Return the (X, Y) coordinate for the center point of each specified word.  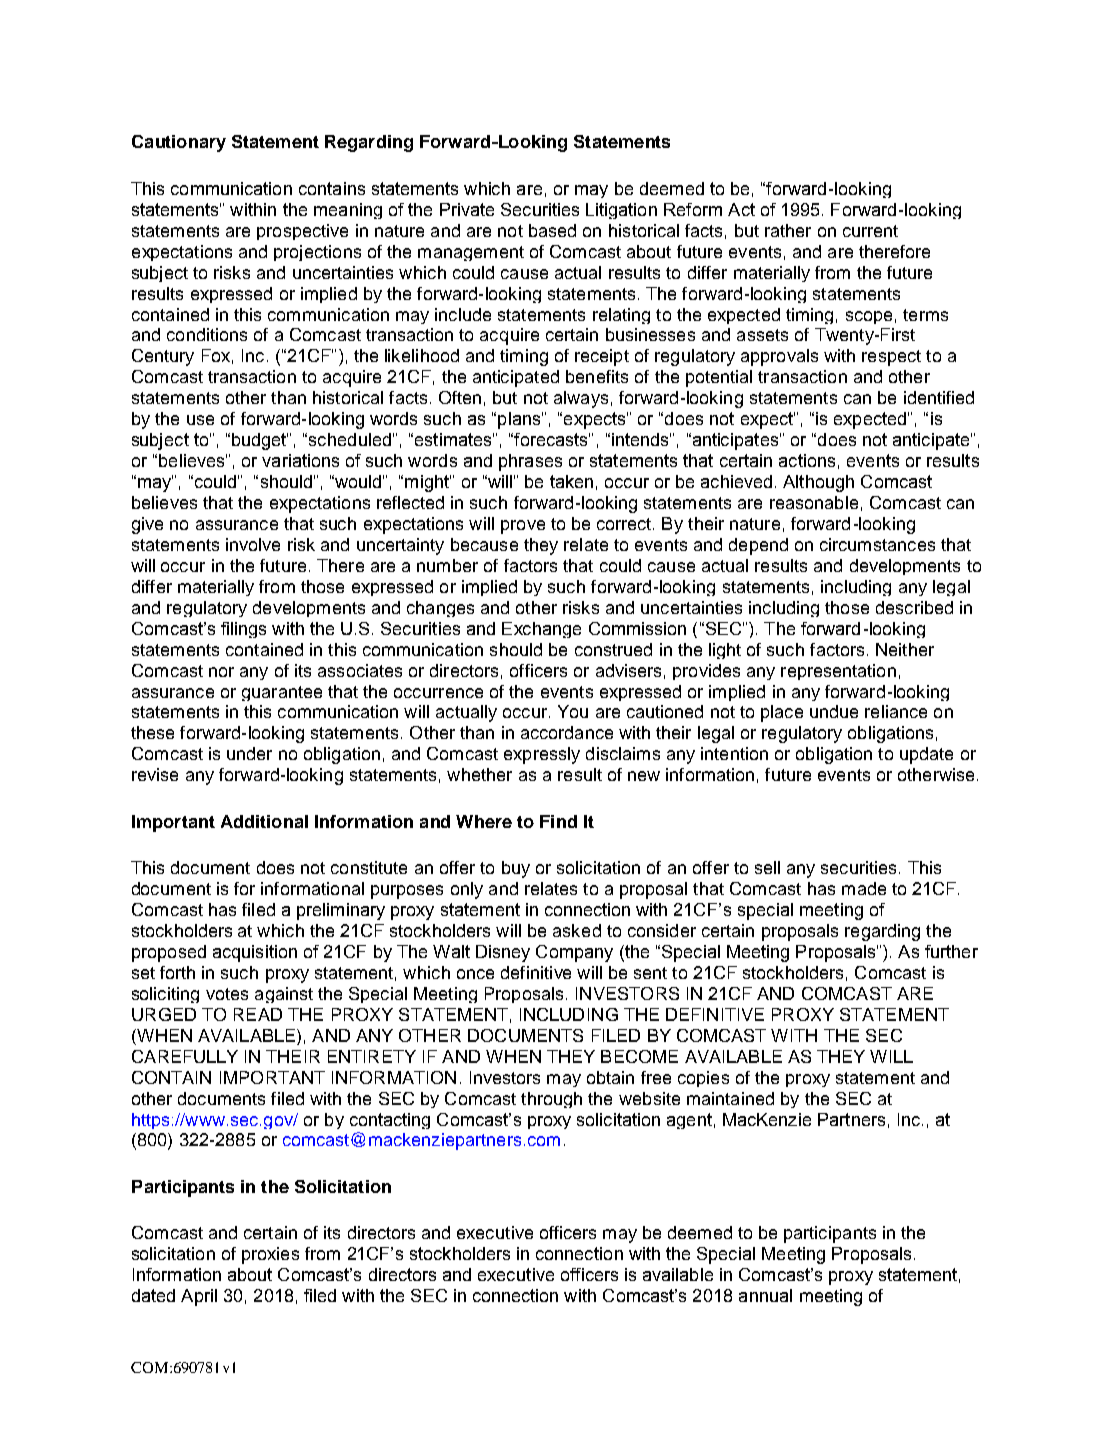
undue (834, 711)
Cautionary (179, 143)
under (249, 753)
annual (765, 1295)
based (552, 230)
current (870, 231)
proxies (270, 1255)
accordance (567, 732)
